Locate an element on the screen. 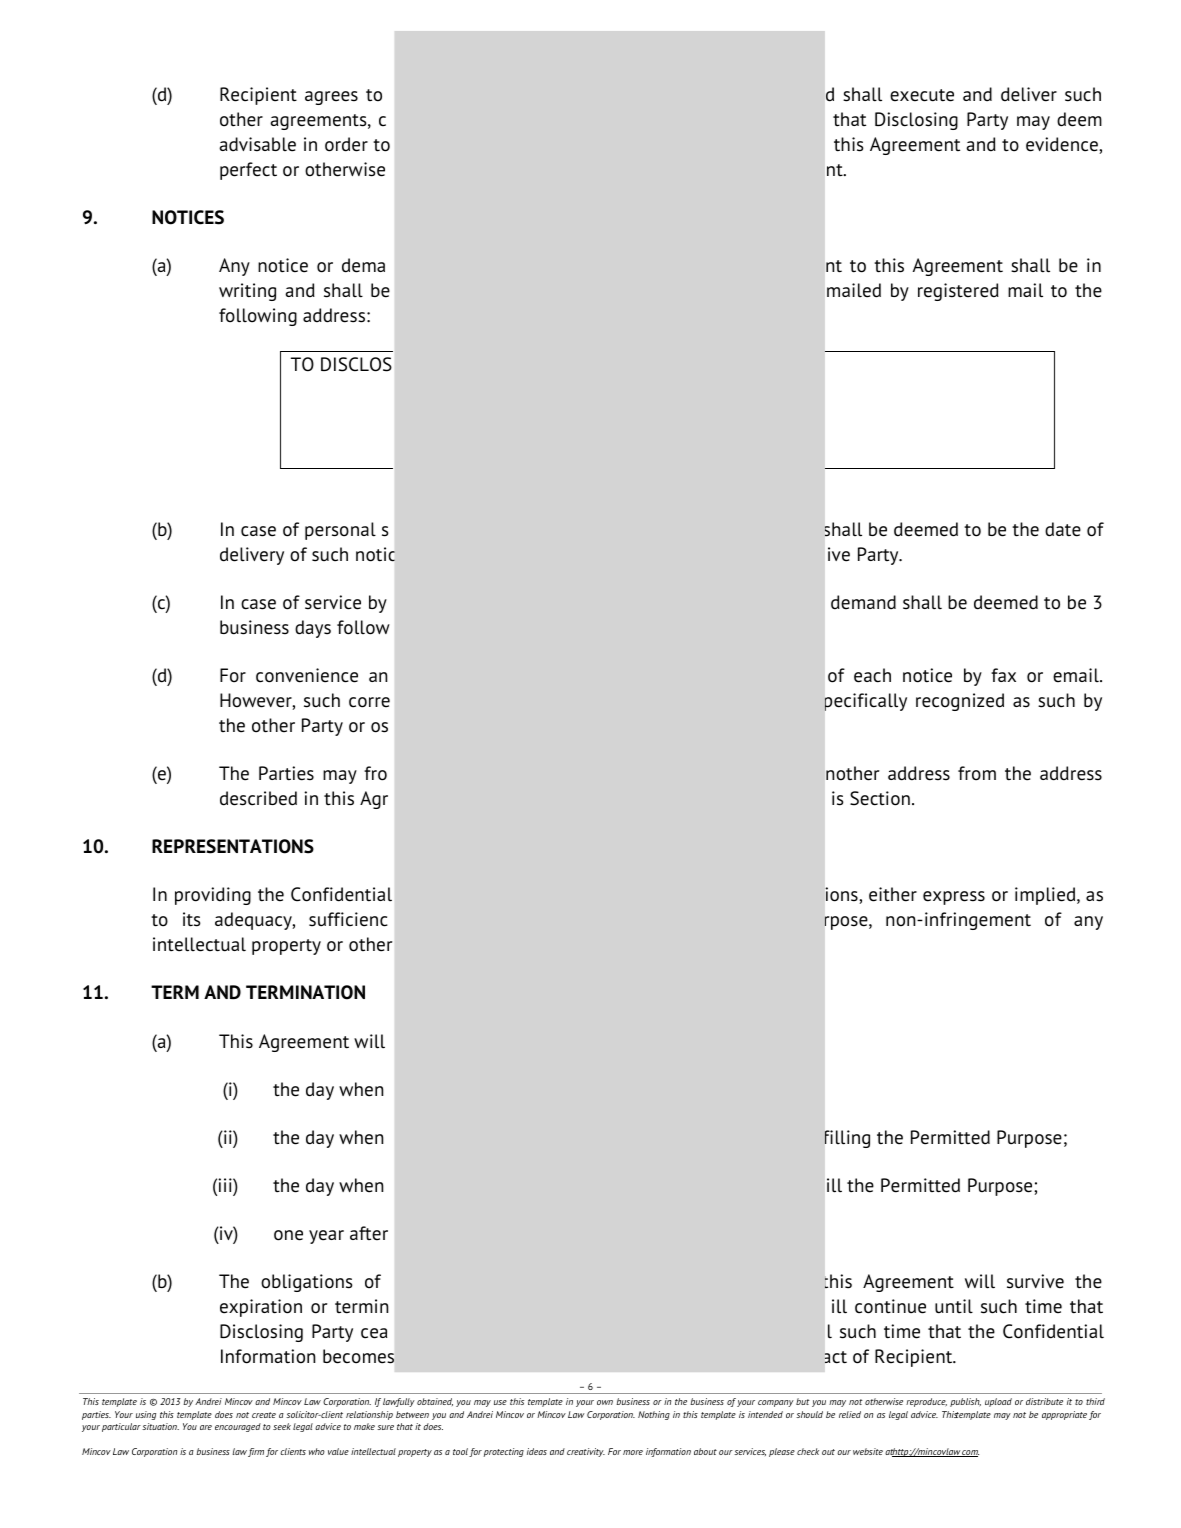  Section is located at coordinates (880, 798).
